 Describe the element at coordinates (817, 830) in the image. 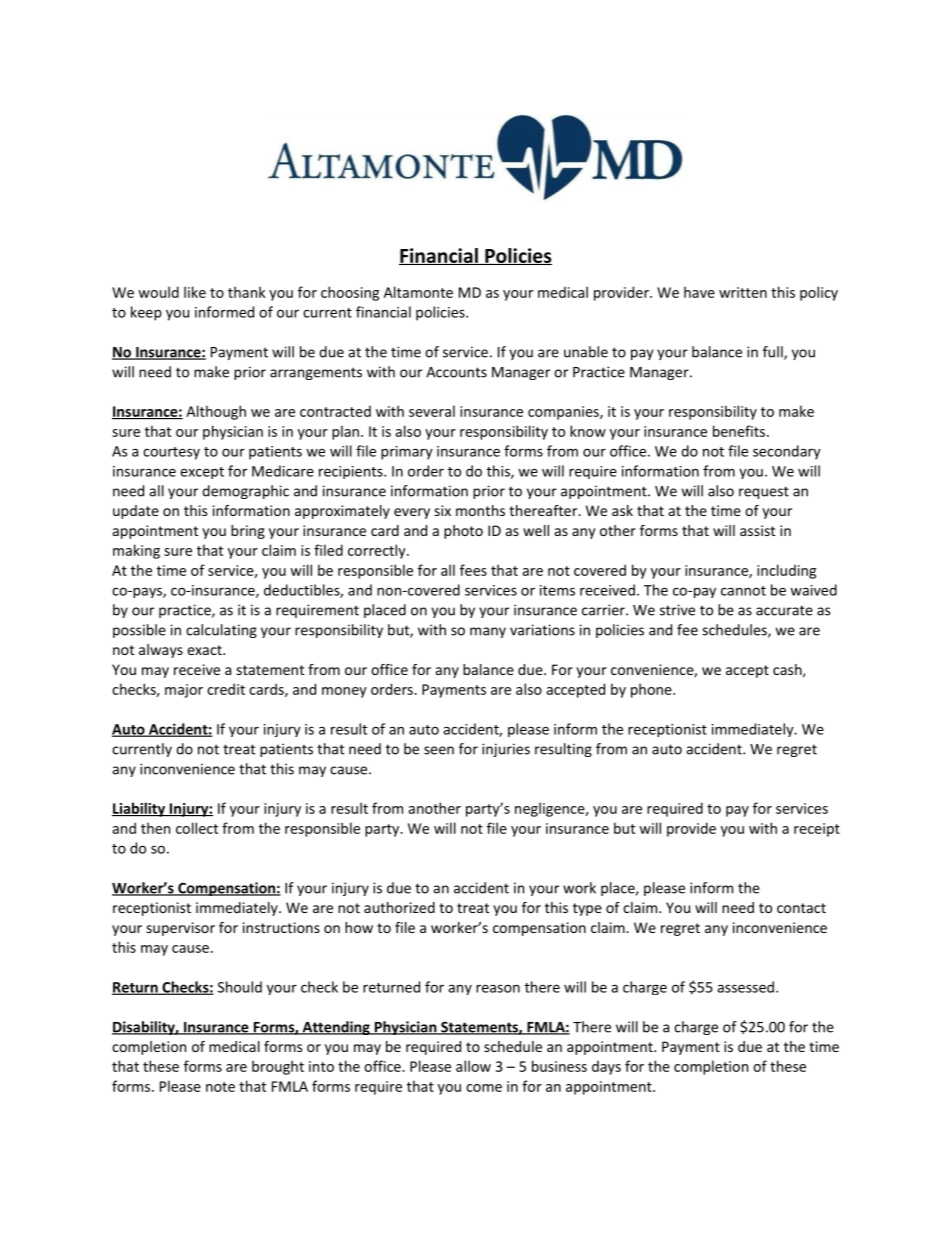

I see `receipt` at that location.
